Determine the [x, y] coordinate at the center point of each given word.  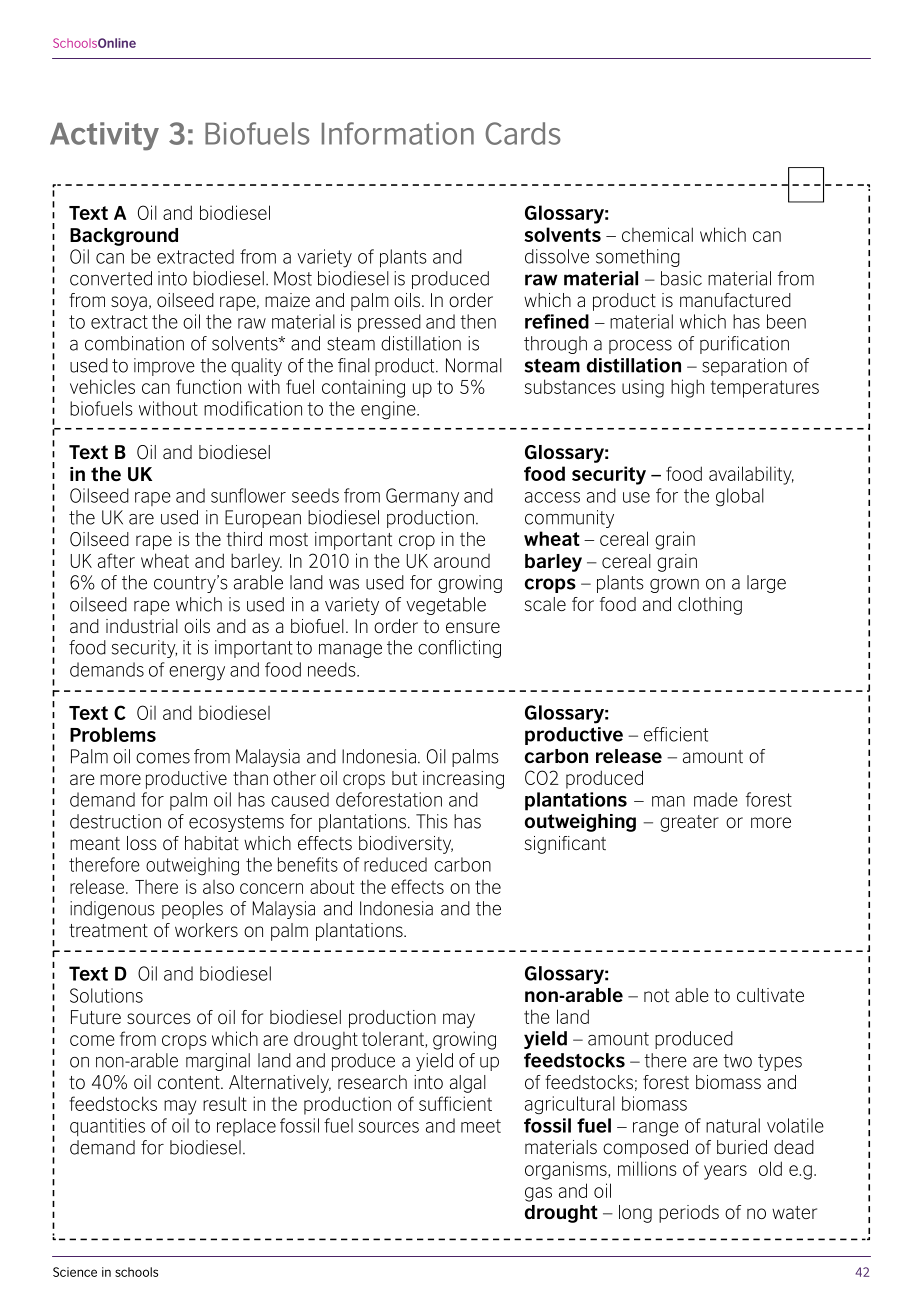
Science [75, 1272]
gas [538, 1194]
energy [197, 673]
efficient [676, 734]
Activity [104, 136]
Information [398, 133]
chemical [657, 234]
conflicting [459, 649]
